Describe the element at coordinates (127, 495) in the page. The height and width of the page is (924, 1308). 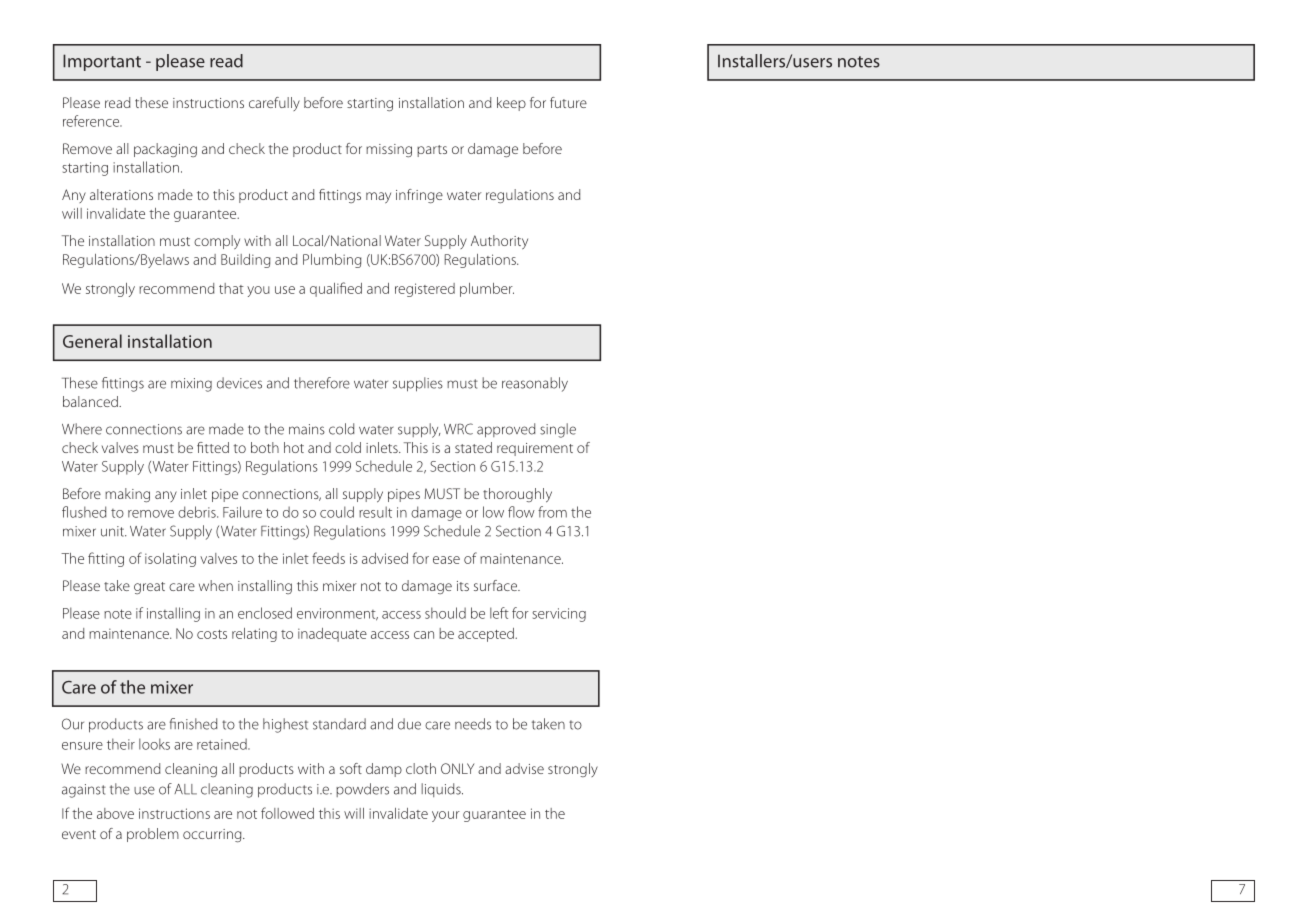
I see `making` at that location.
